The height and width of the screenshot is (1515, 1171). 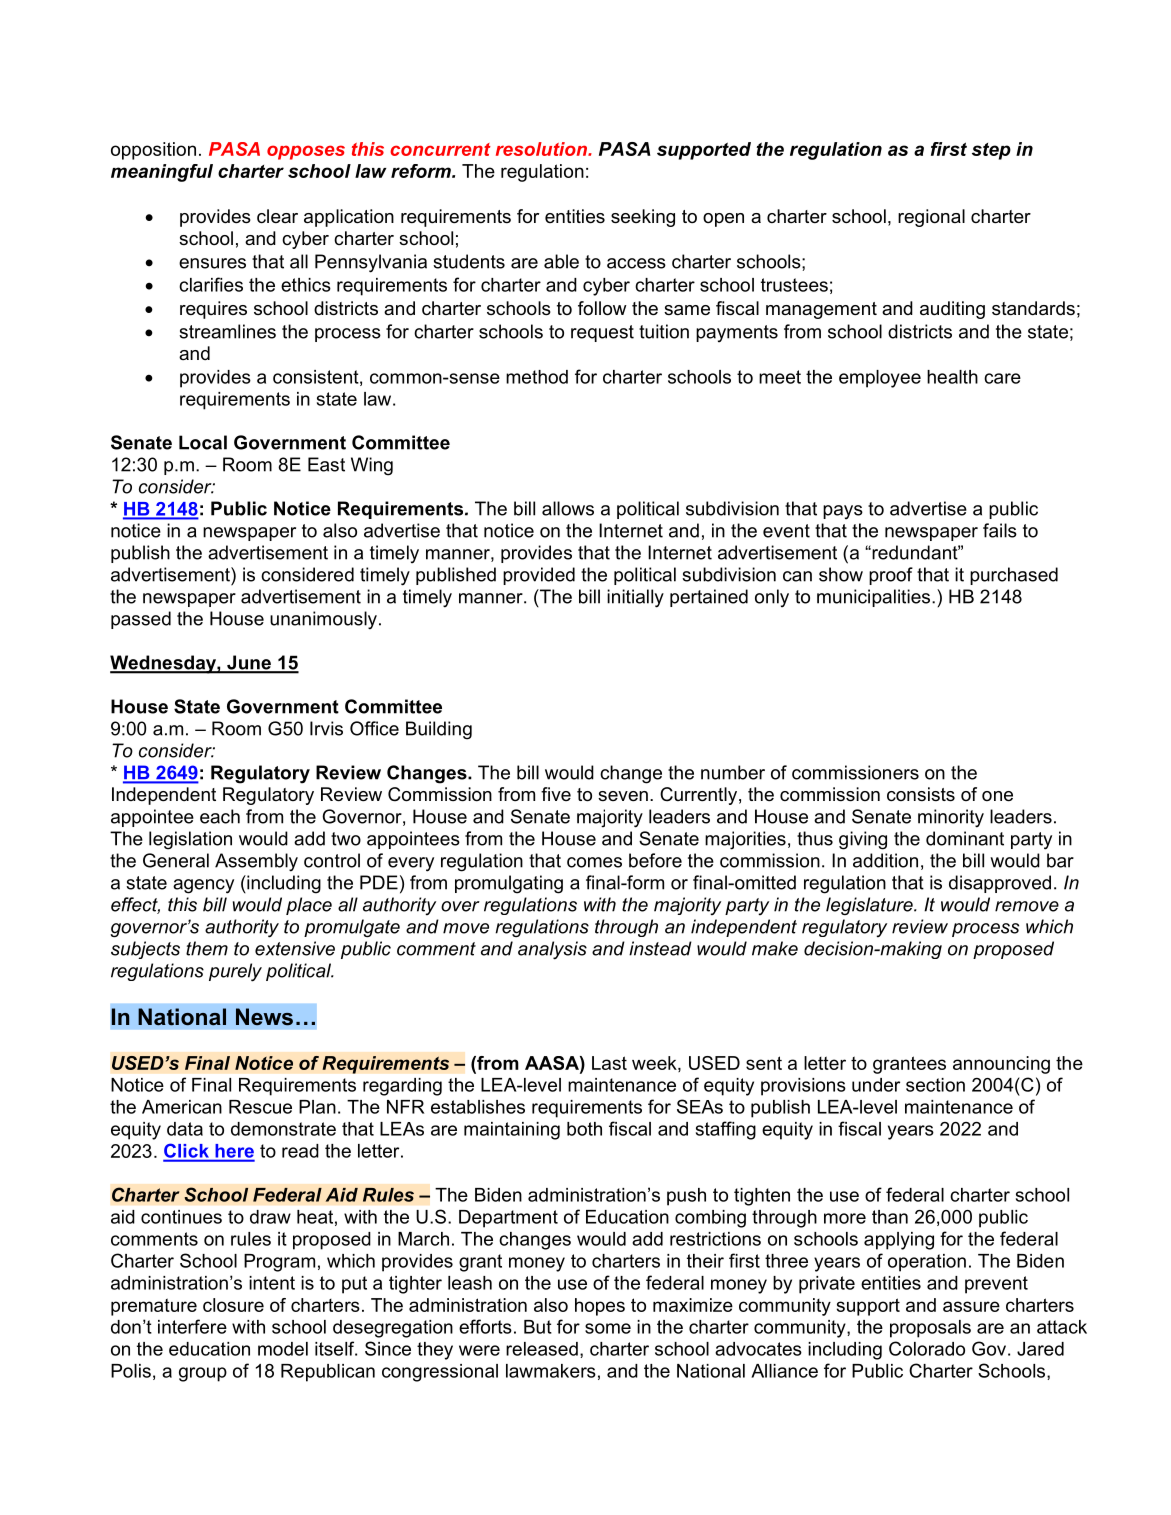 I want to click on proof, so click(x=891, y=576).
